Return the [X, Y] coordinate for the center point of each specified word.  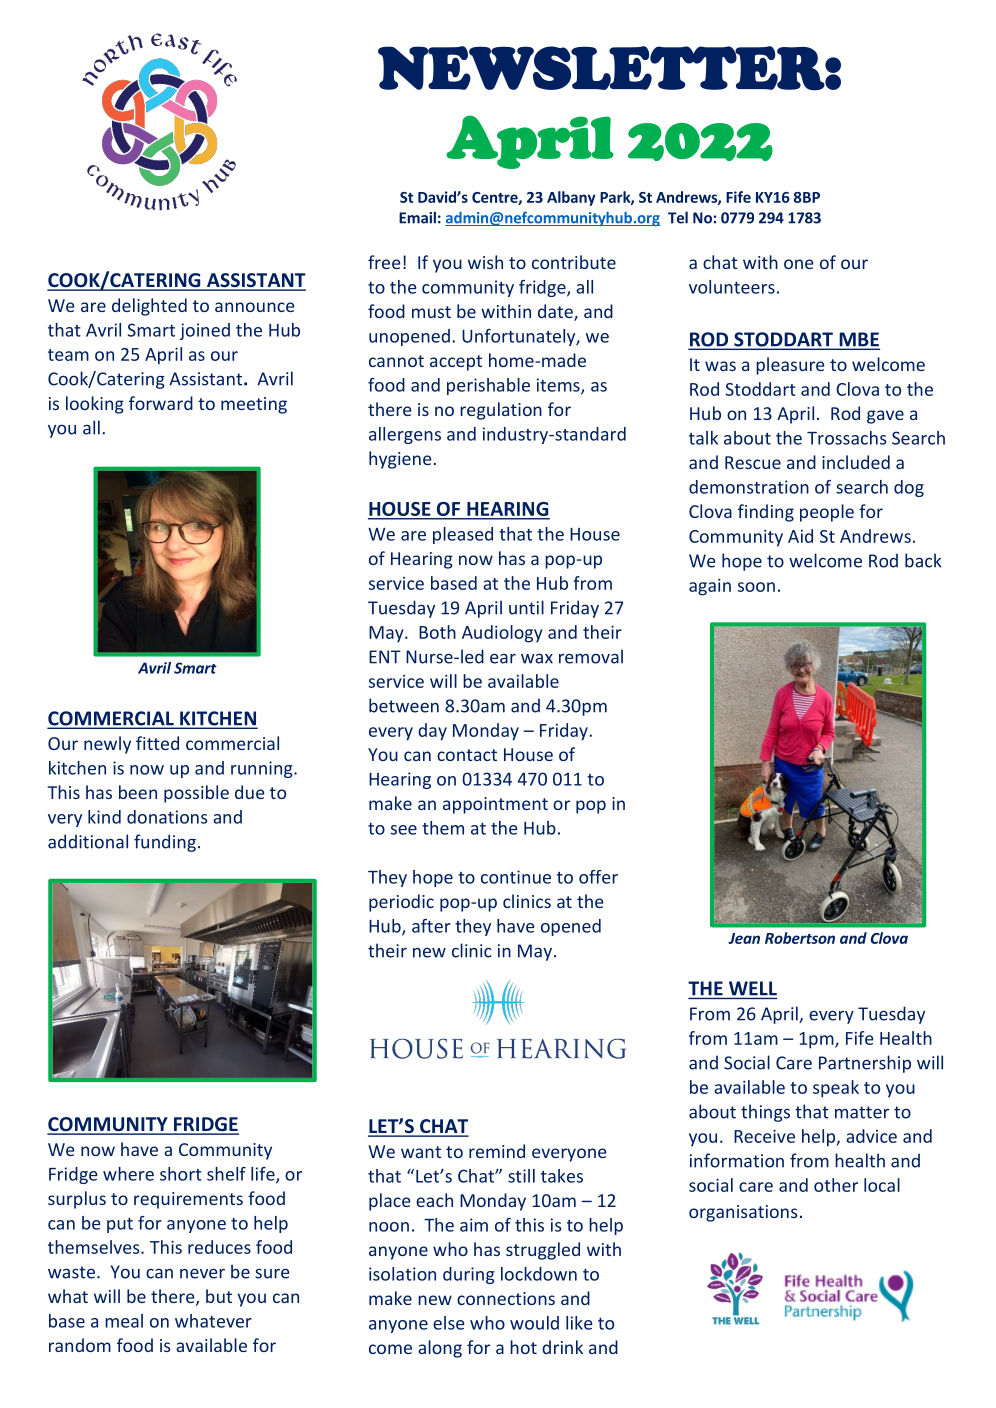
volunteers [732, 287]
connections [506, 1298]
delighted [149, 307]
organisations [743, 1213]
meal [124, 1321]
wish [485, 262]
